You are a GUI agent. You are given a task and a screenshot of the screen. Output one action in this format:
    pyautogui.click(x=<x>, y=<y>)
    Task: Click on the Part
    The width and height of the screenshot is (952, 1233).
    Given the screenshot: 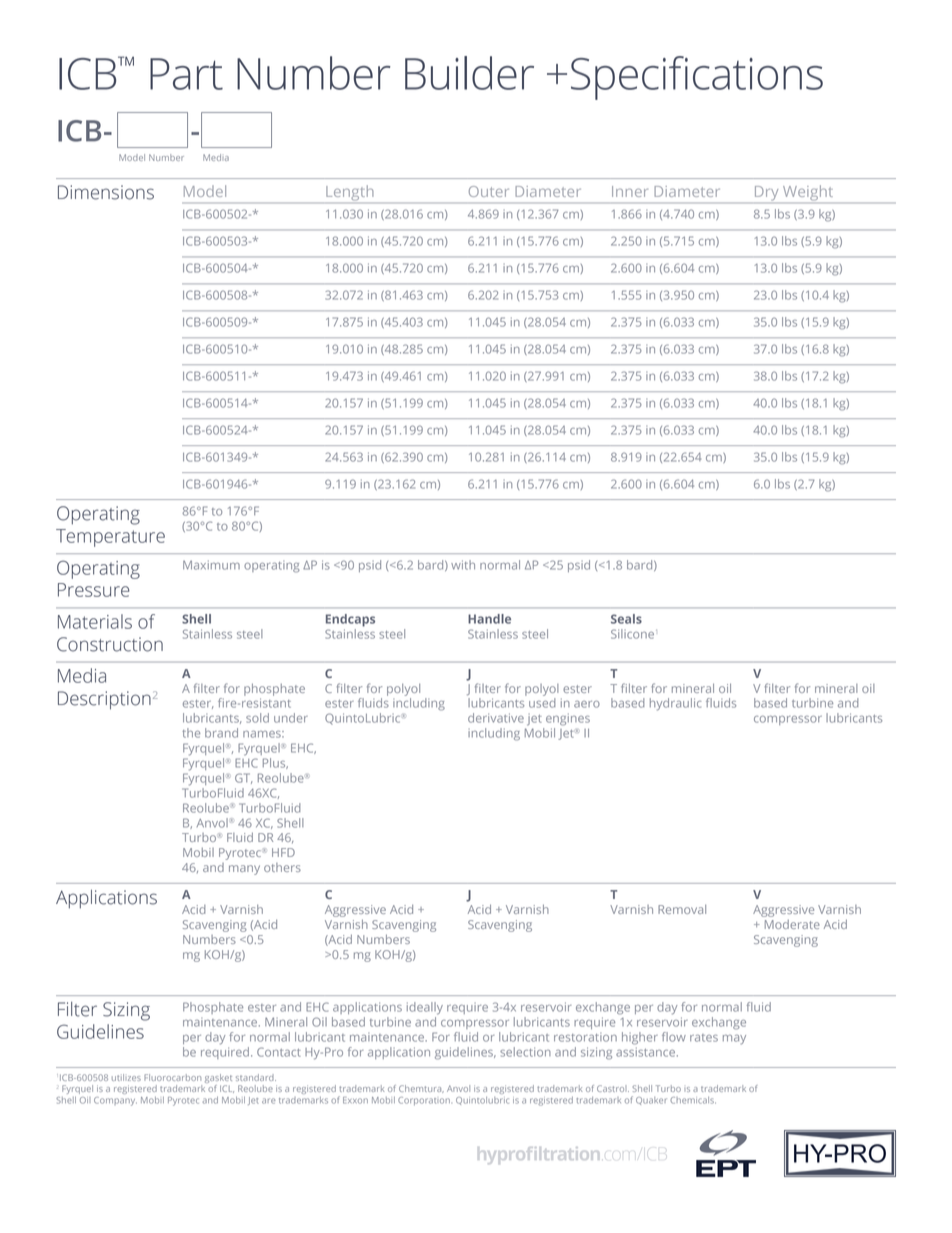 What is the action you would take?
    pyautogui.click(x=186, y=74)
